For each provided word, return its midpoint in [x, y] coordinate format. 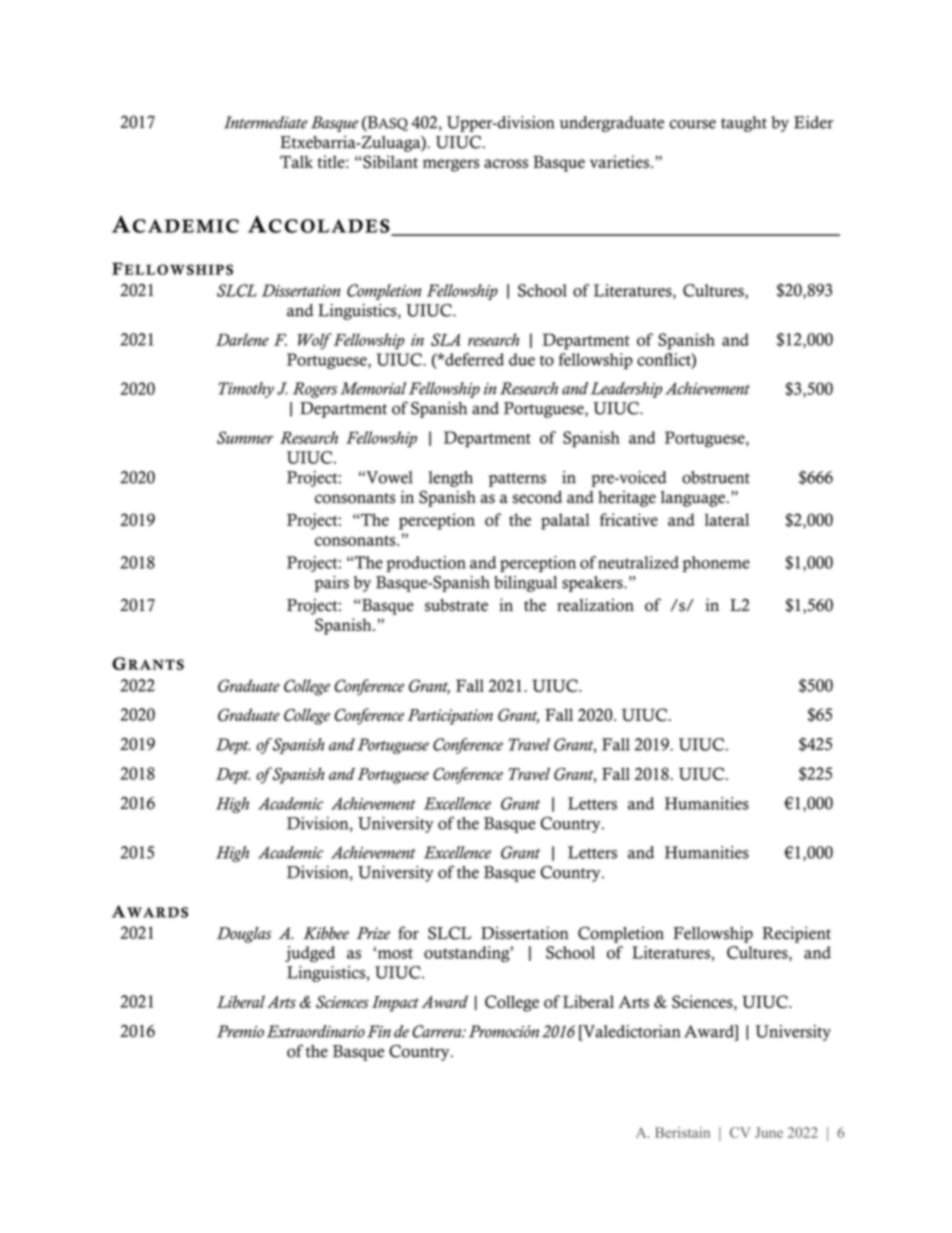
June [769, 1132]
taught [744, 124]
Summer [245, 437]
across [506, 163]
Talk [296, 161]
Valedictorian [631, 1031]
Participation [450, 717]
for [408, 933]
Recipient [796, 934]
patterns [517, 480]
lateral [727, 519]
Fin [379, 1031]
